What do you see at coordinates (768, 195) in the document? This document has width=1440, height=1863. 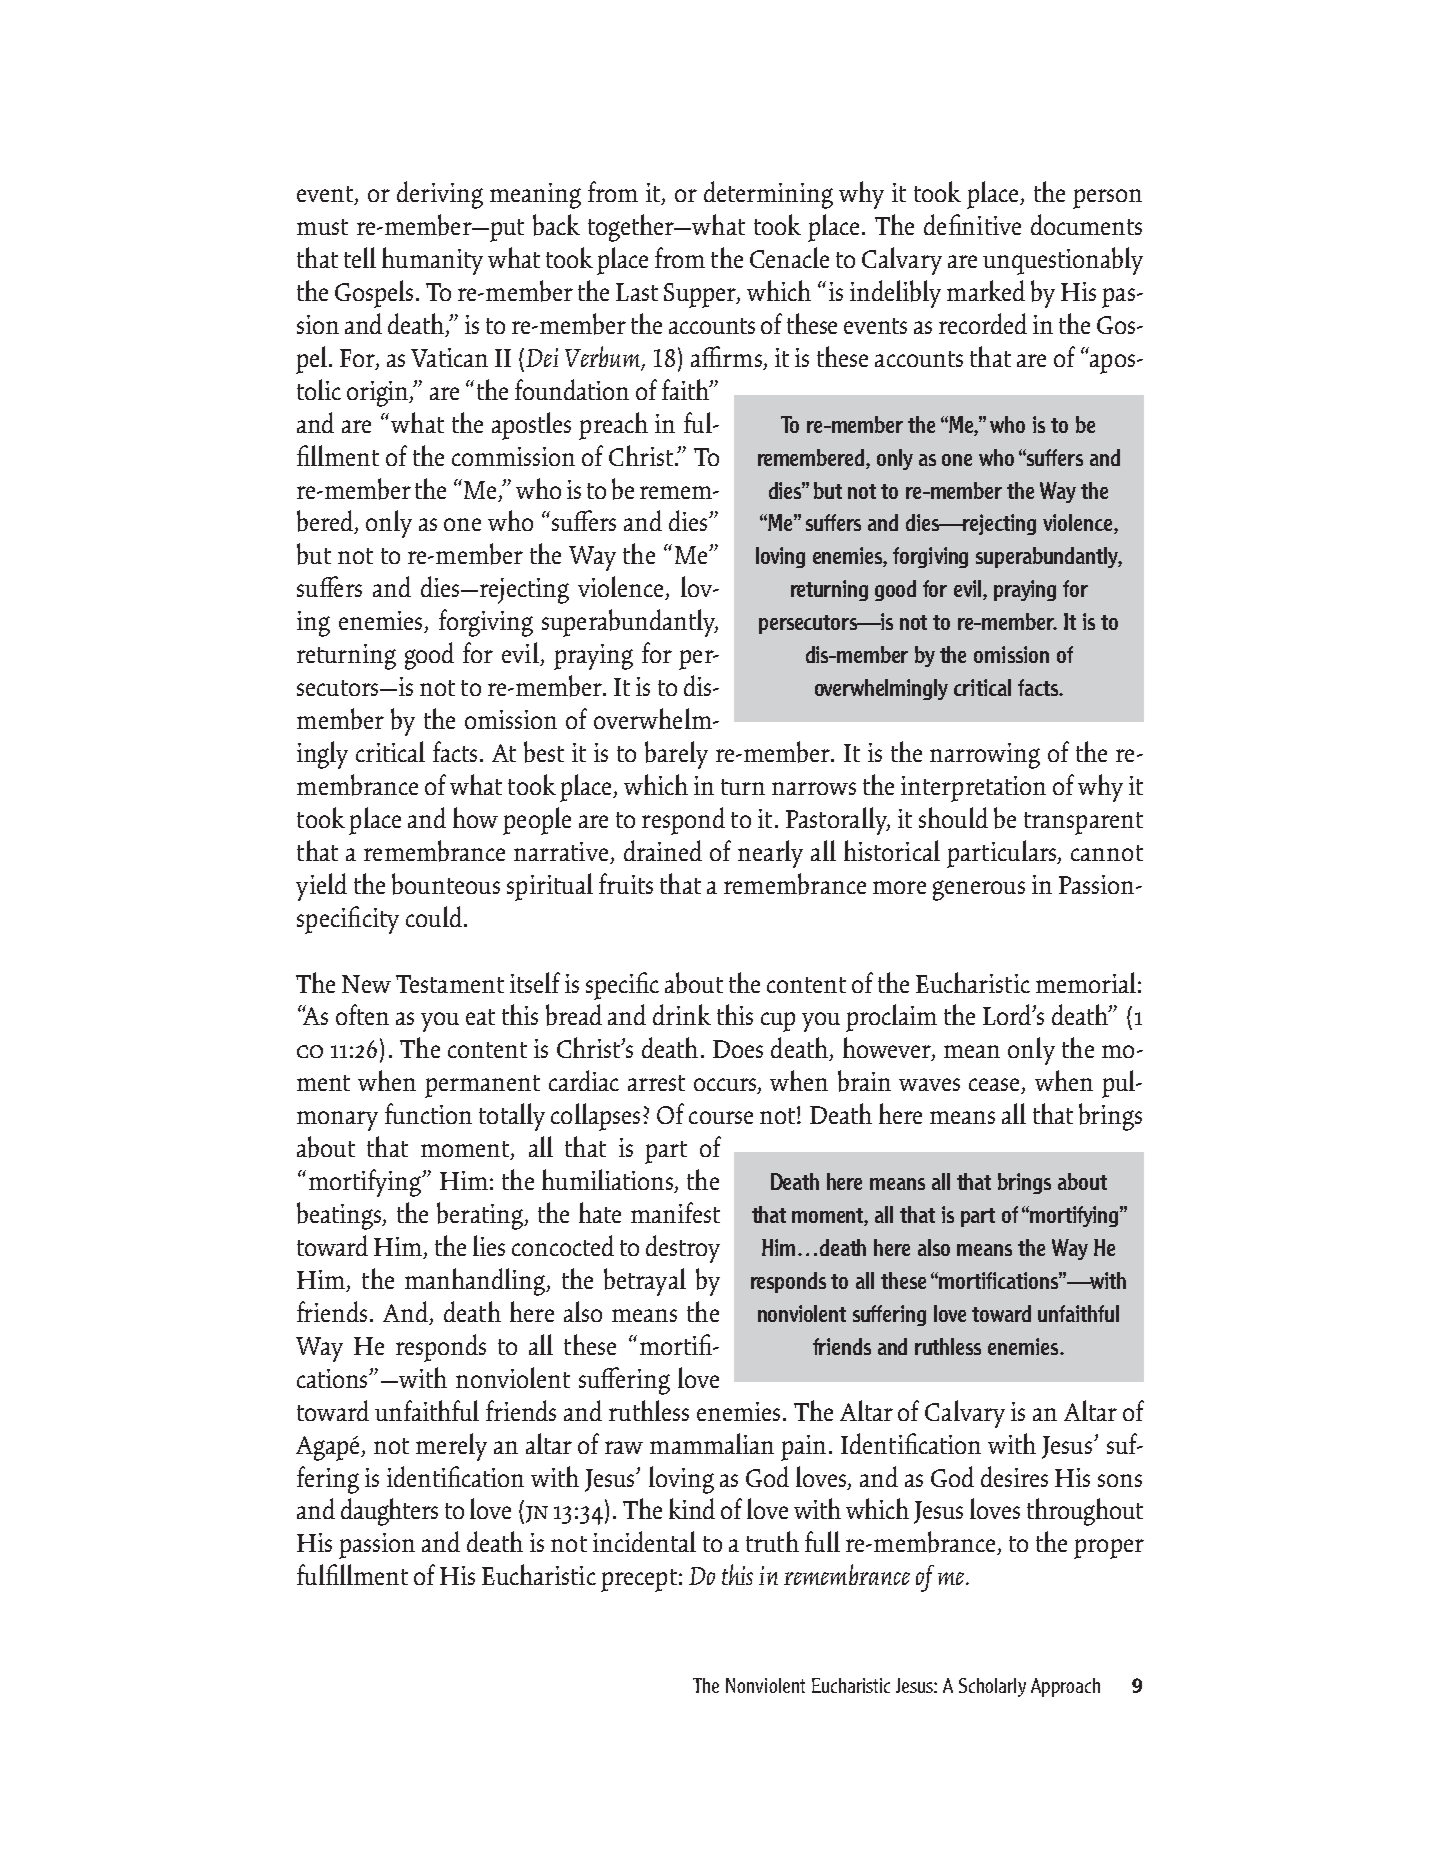 I see `determining` at bounding box center [768, 195].
